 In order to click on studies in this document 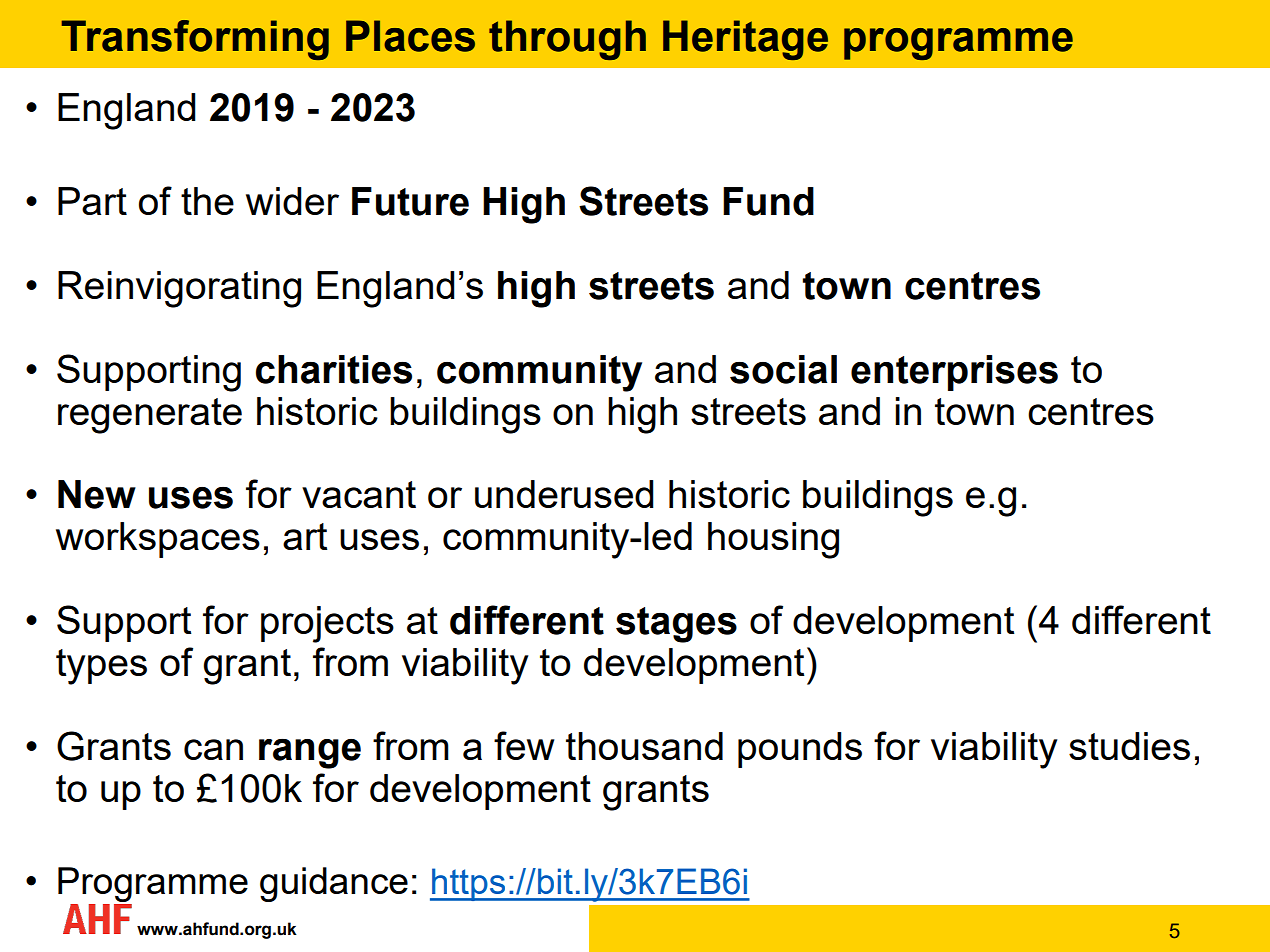, I will do `click(1129, 746)`.
